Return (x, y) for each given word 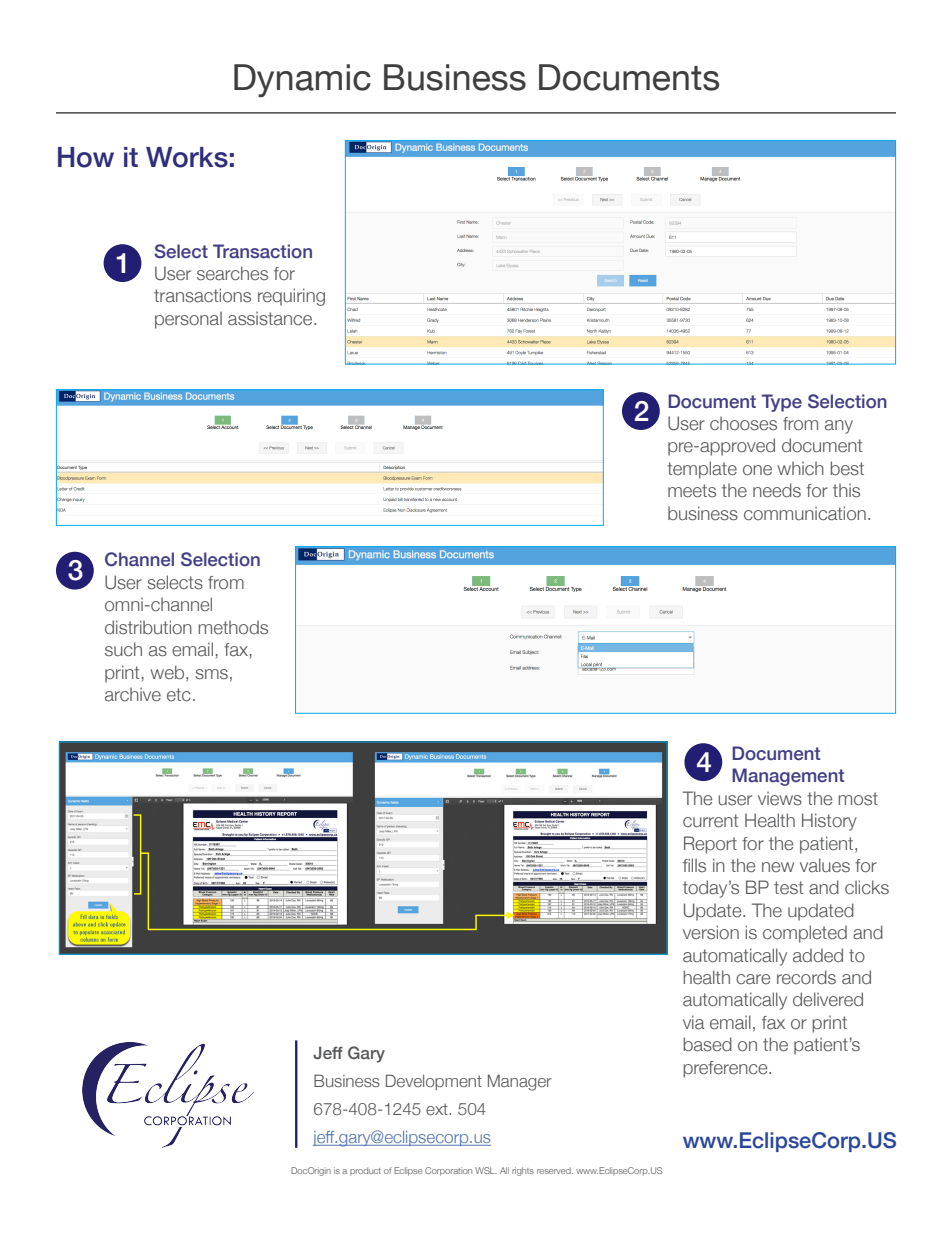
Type (782, 403)
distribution (148, 627)
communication (805, 513)
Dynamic (302, 81)
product (365, 1171)
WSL (486, 1170)
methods (233, 627)
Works (187, 157)
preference (726, 1069)
